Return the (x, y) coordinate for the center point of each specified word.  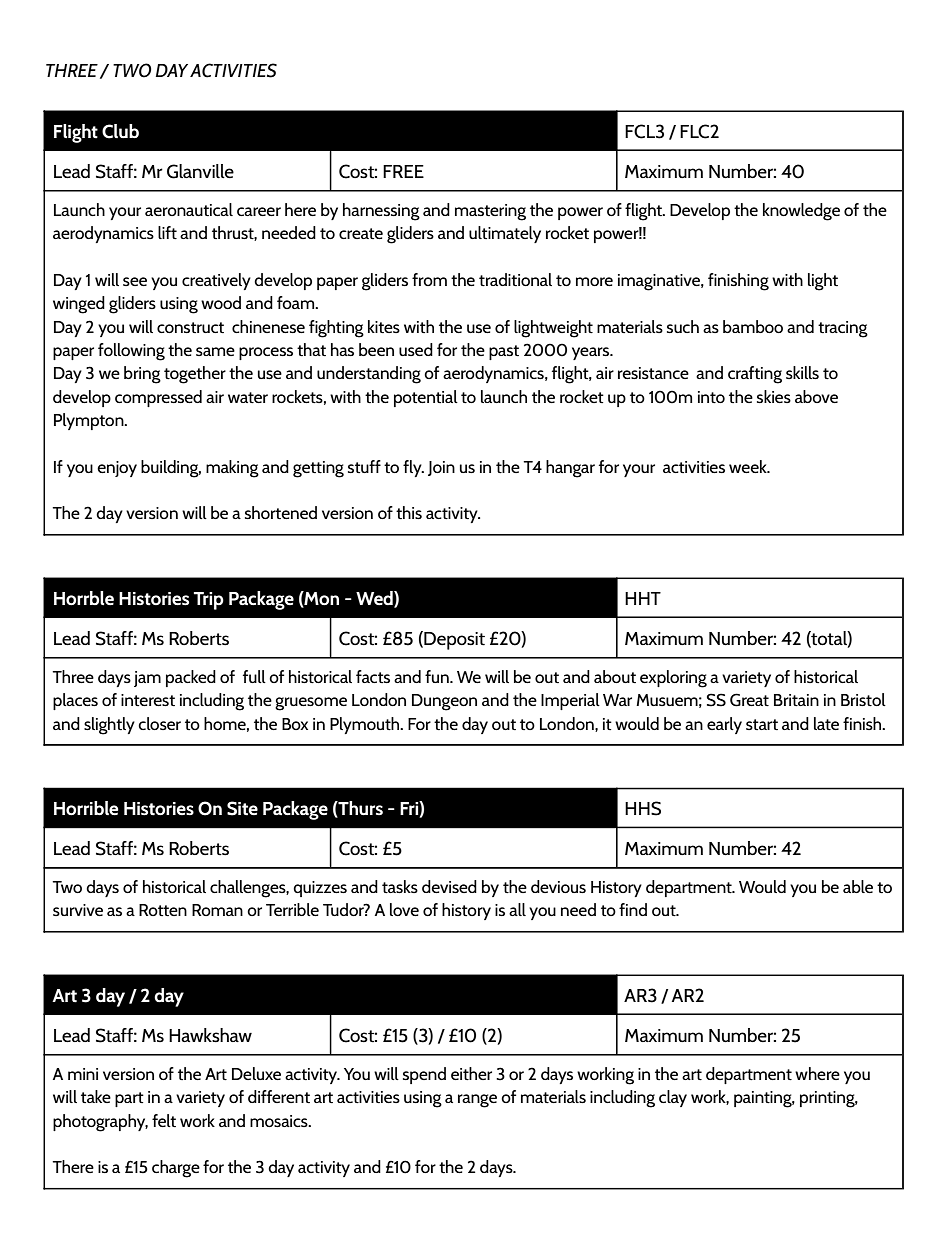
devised (449, 886)
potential (426, 398)
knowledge (801, 212)
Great (749, 700)
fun (438, 676)
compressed (158, 398)
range (477, 1101)
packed (191, 678)
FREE (403, 171)
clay (673, 1098)
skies (774, 396)
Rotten (163, 910)
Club (120, 131)
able (858, 886)
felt (164, 1120)
